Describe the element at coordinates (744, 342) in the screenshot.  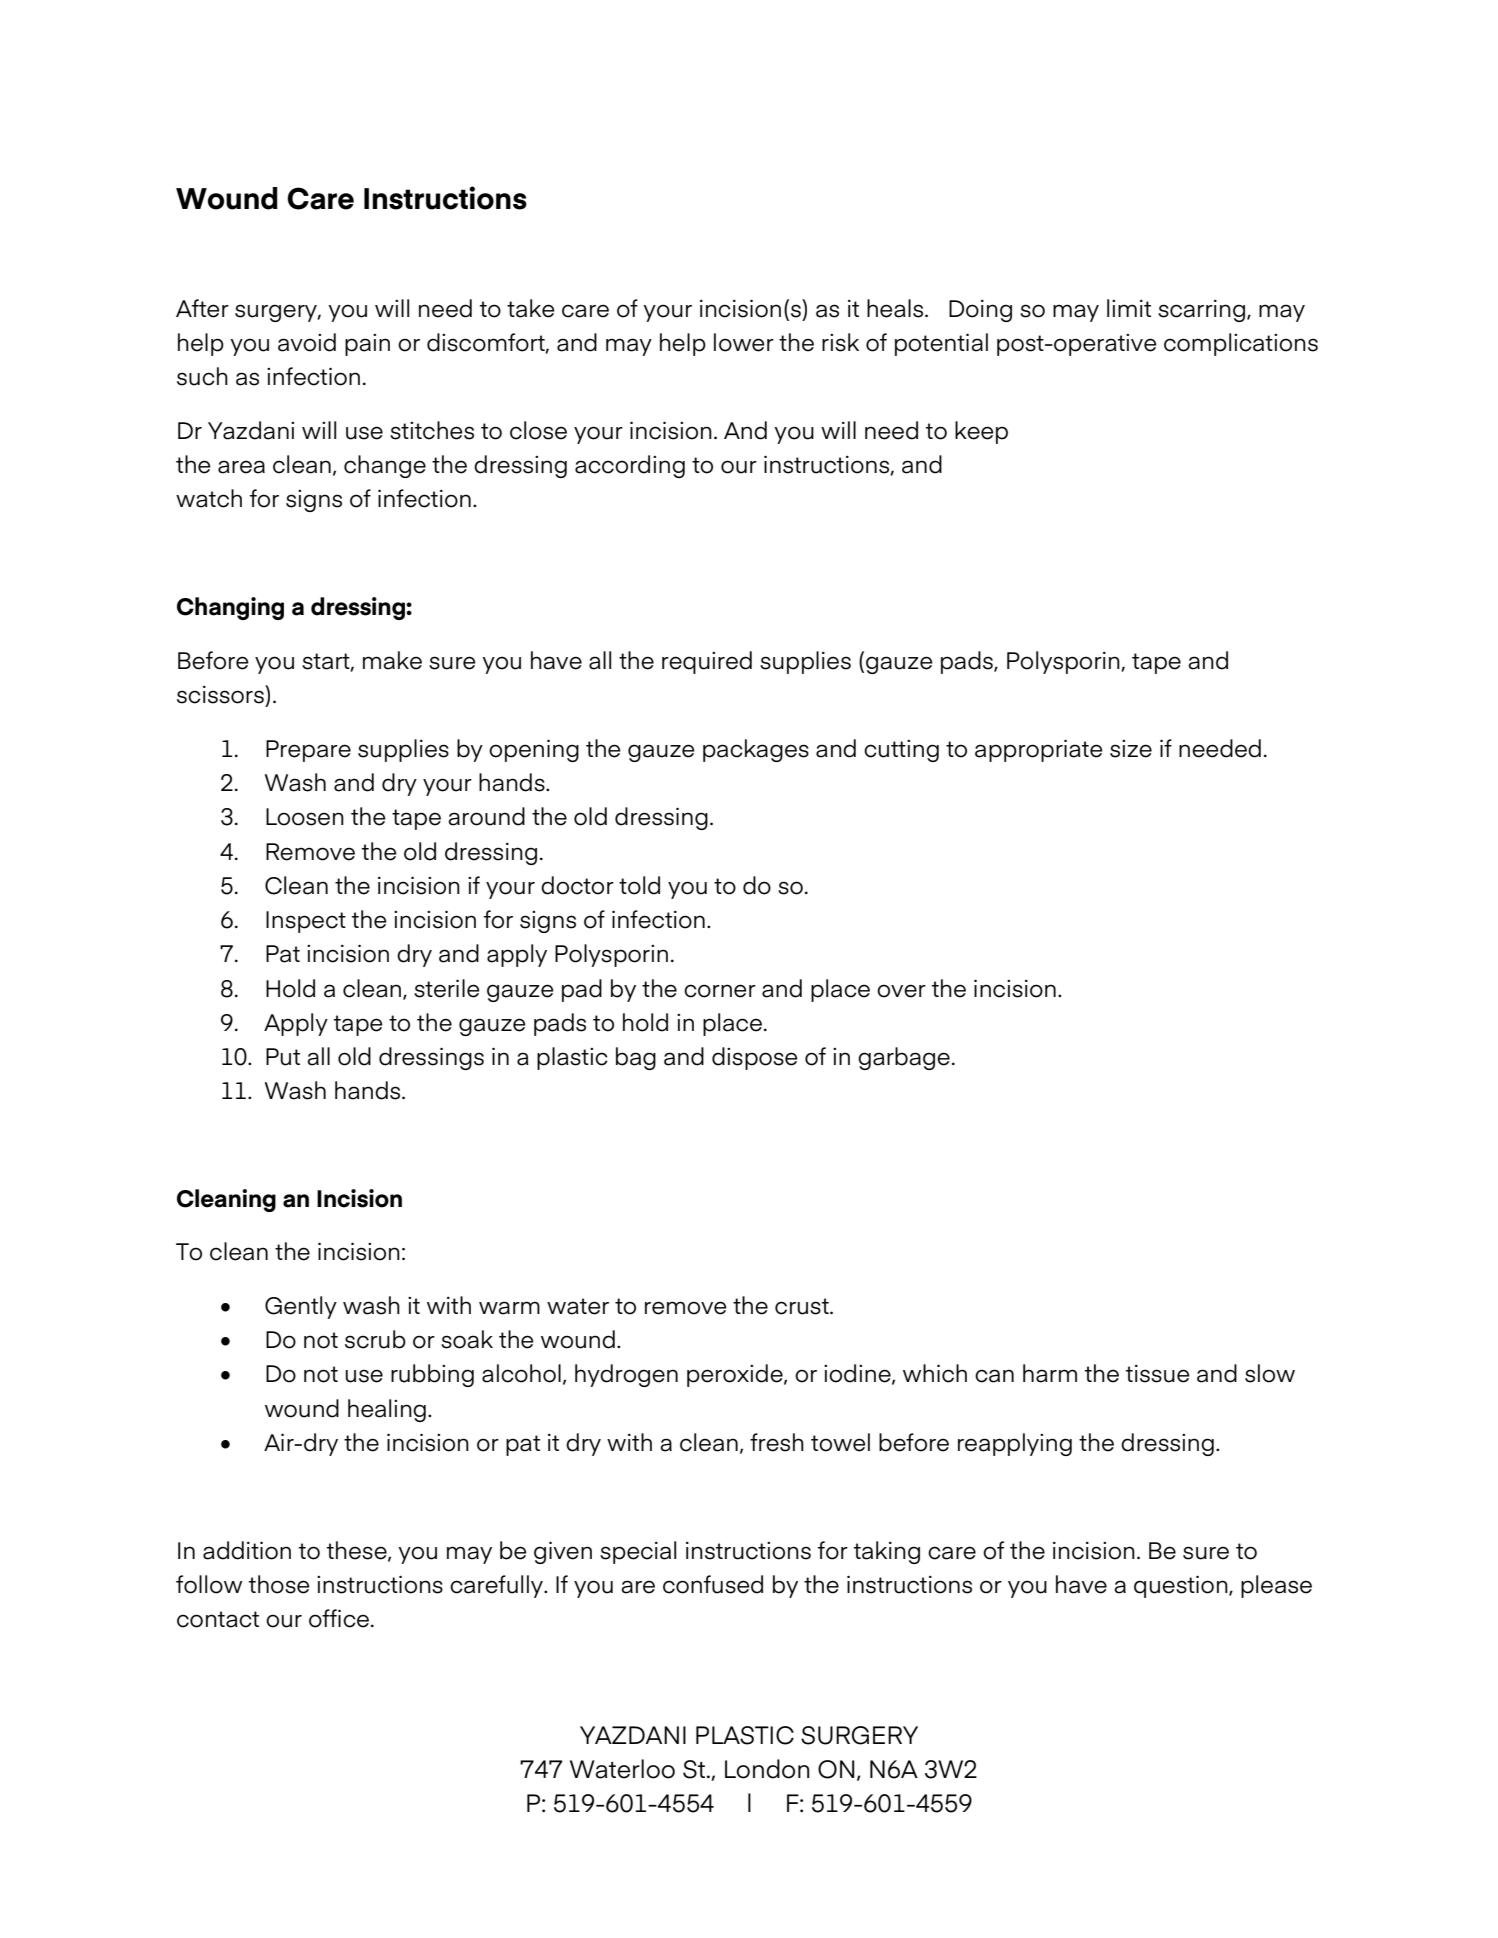
I see `lower` at that location.
